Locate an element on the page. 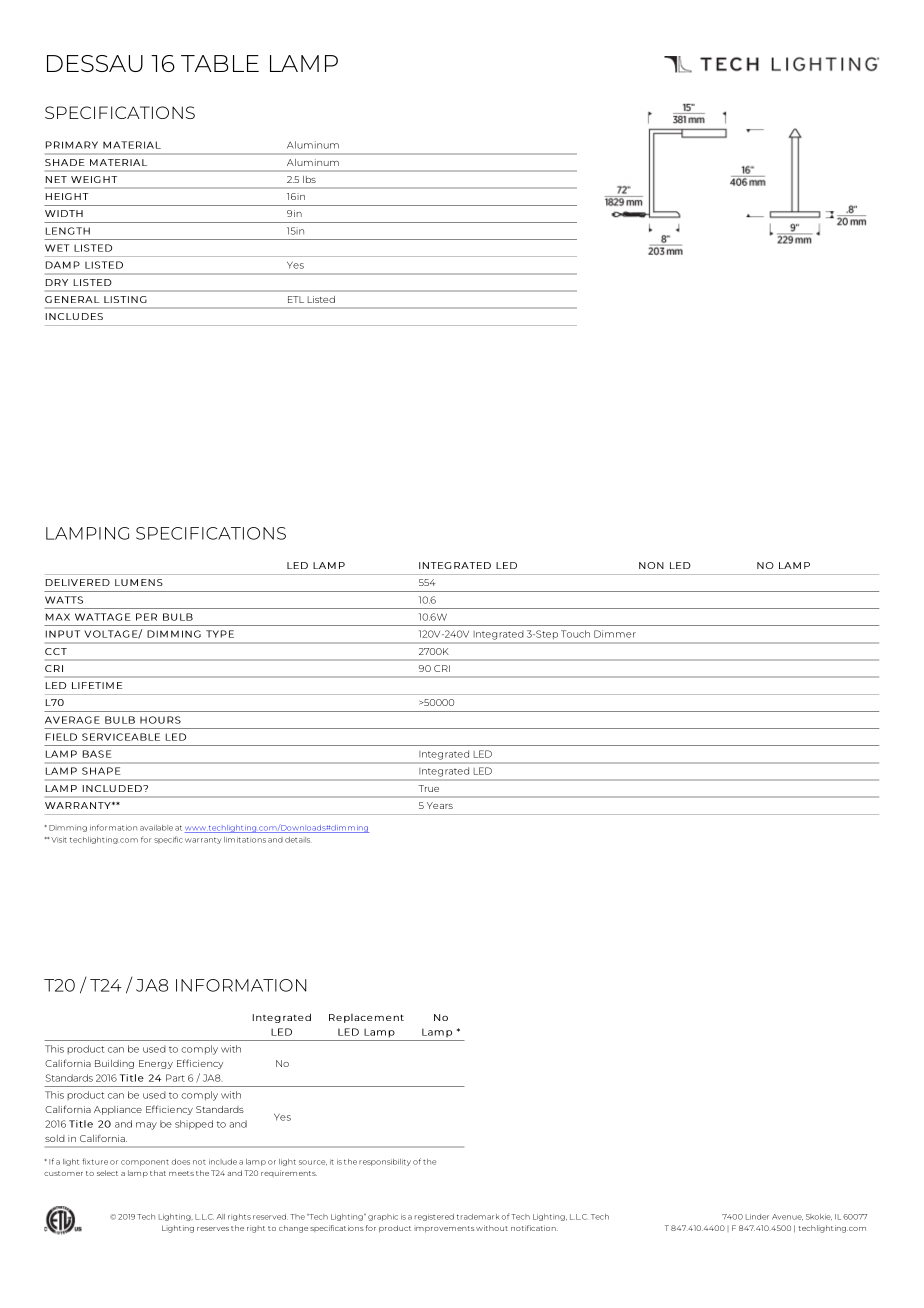  that is located at coordinates (158, 1173).
